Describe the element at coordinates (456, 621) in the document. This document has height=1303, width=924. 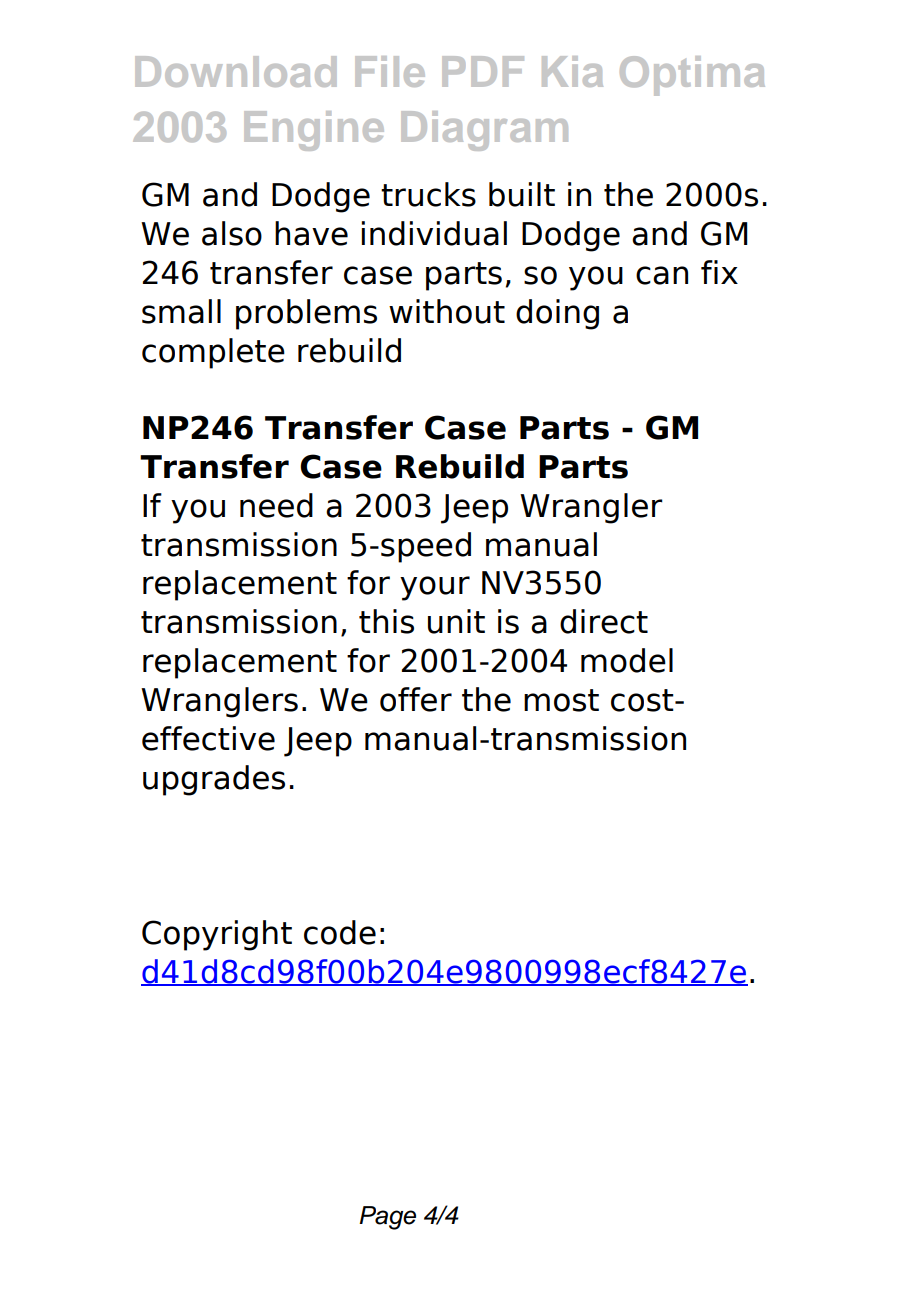
I see `unit` at that location.
